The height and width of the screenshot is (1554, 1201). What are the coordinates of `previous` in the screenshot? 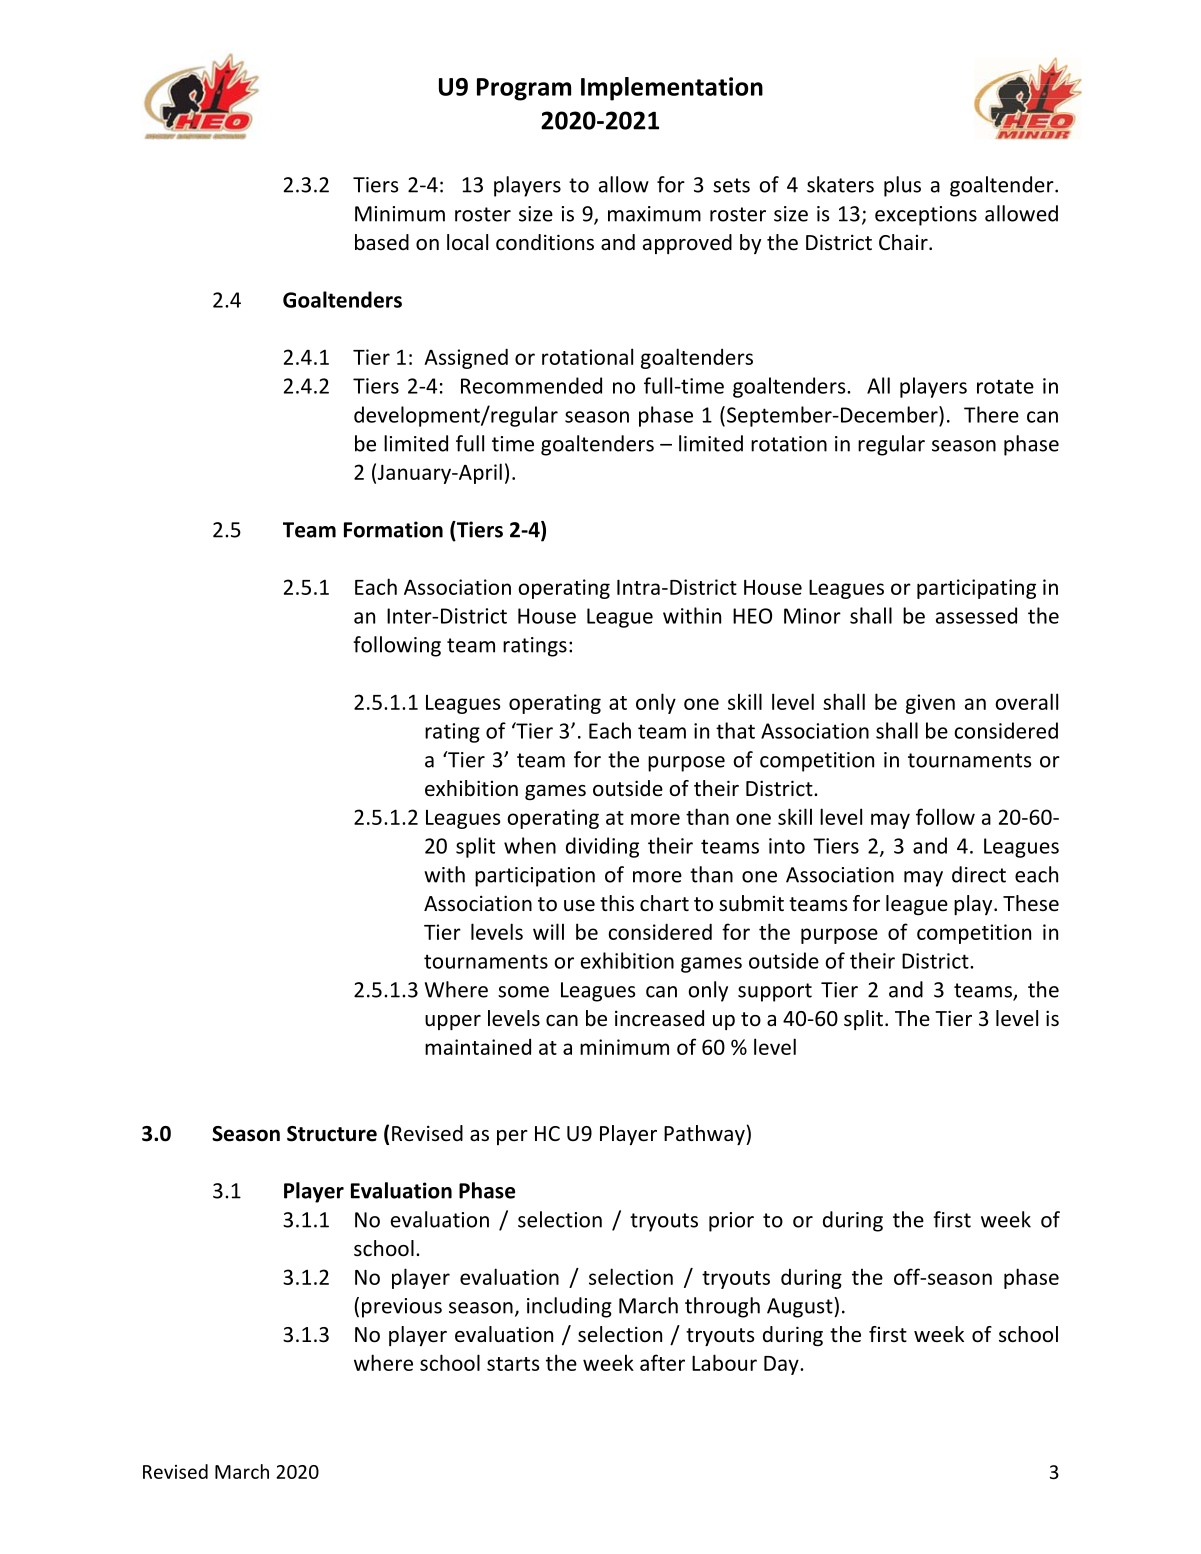 It's located at (402, 1308).
